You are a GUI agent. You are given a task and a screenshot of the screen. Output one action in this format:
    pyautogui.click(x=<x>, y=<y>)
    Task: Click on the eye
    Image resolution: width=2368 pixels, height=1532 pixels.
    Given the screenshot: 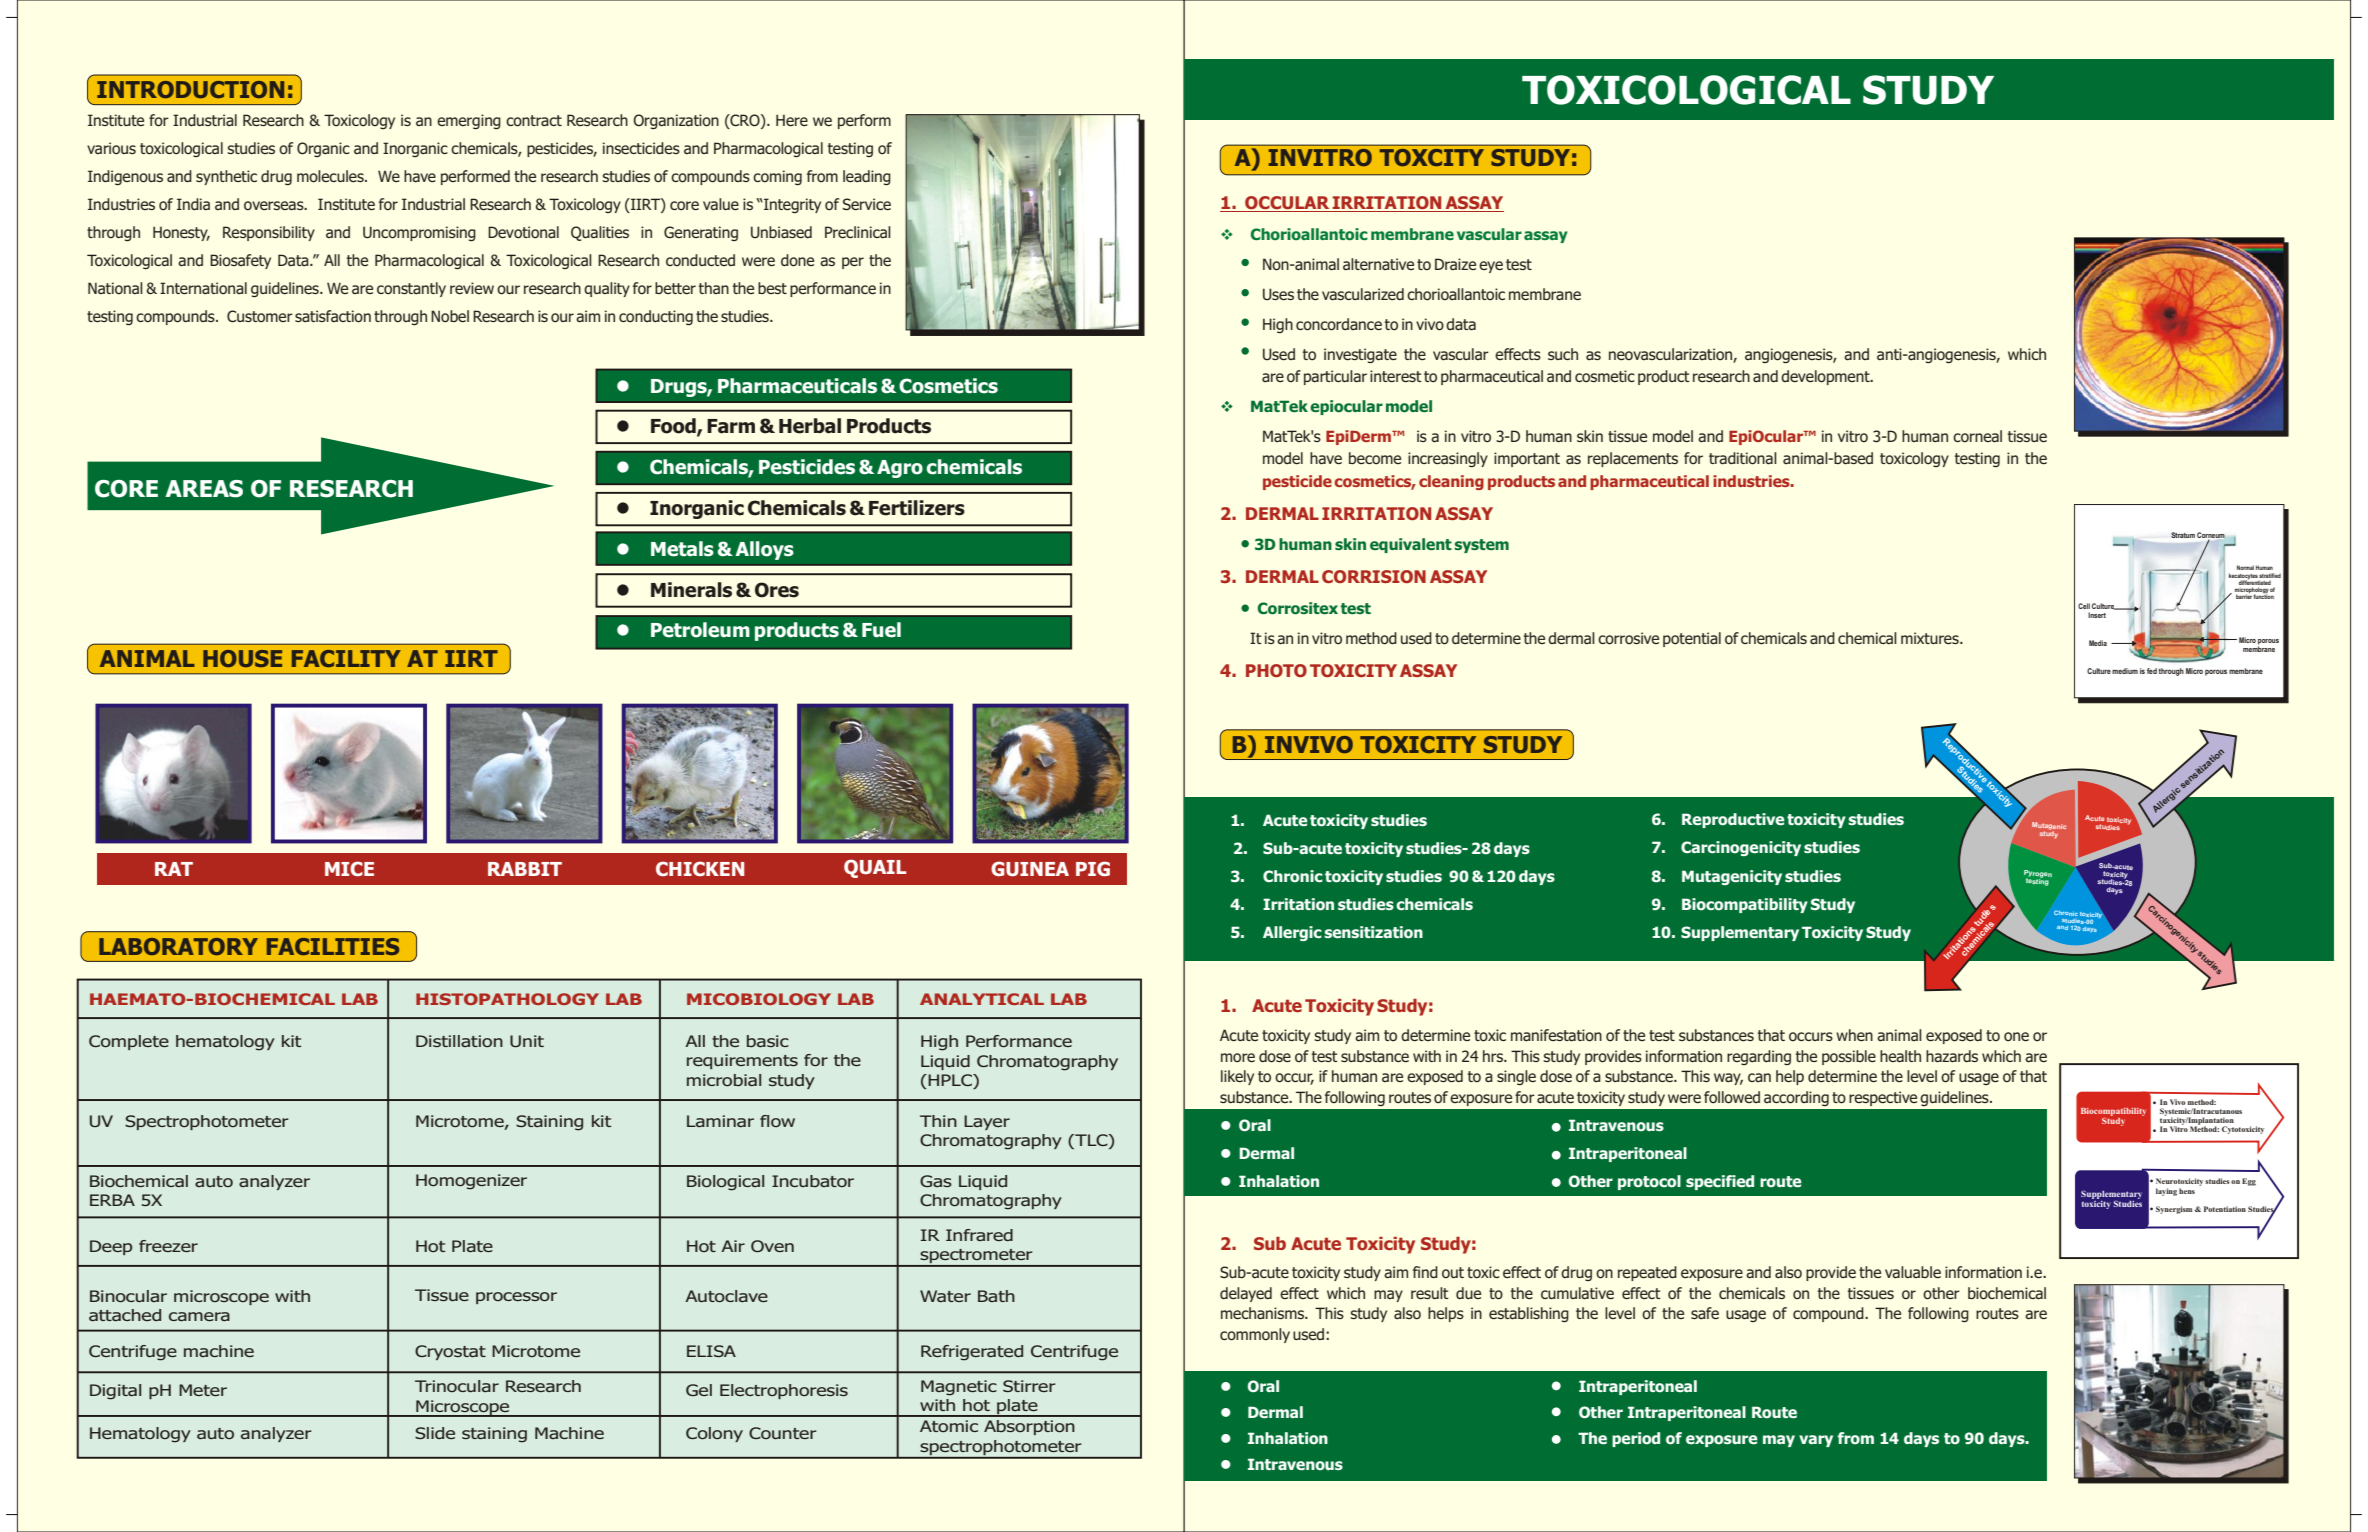 What is the action you would take?
    pyautogui.click(x=1491, y=267)
